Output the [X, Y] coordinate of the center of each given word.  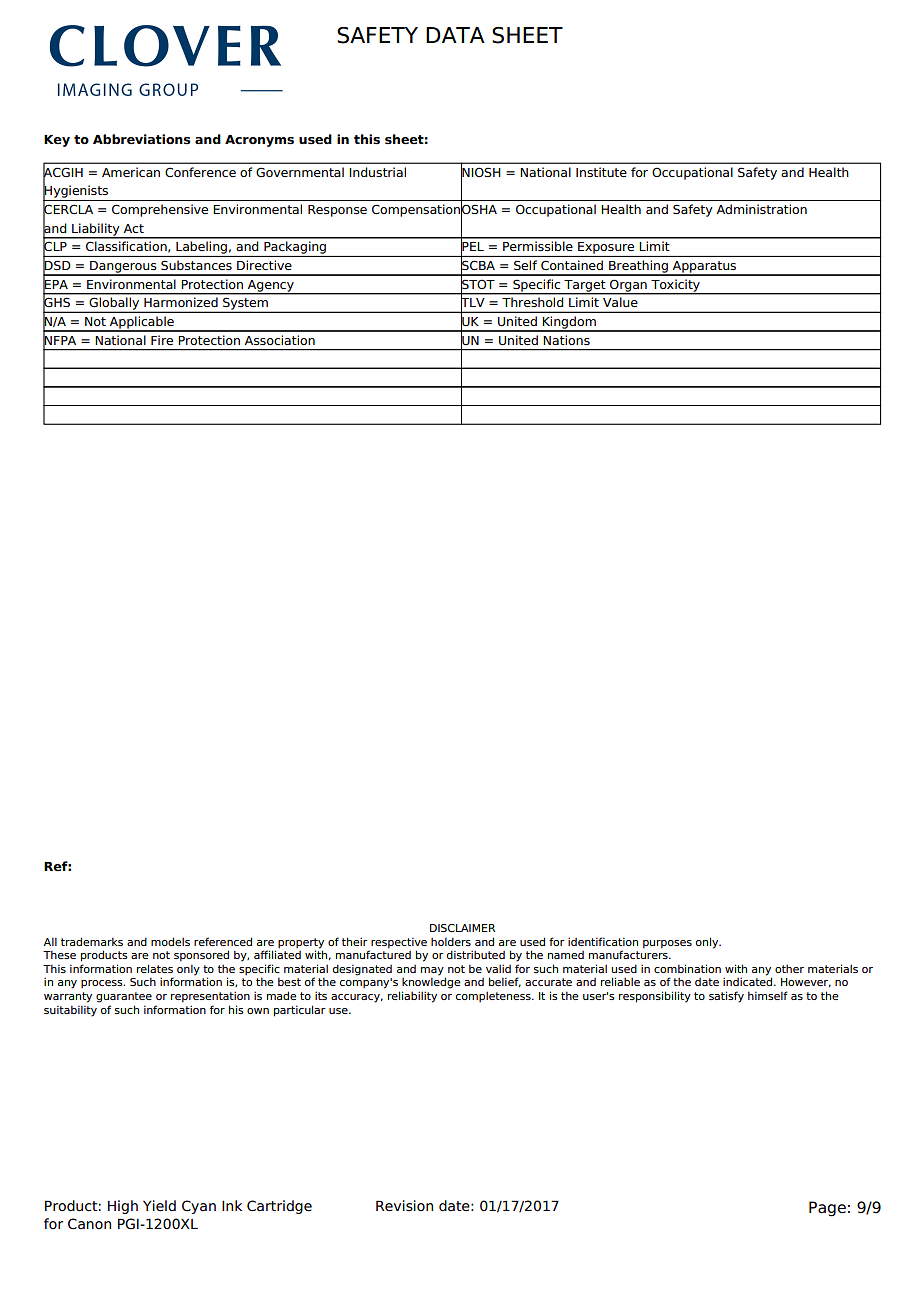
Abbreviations [142, 139]
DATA [455, 35]
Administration [762, 209]
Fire [162, 340]
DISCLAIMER [462, 928]
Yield [159, 1206]
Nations [566, 340]
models [170, 941]
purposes [667, 944]
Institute [601, 172]
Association [280, 340]
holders [451, 941]
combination [687, 968]
